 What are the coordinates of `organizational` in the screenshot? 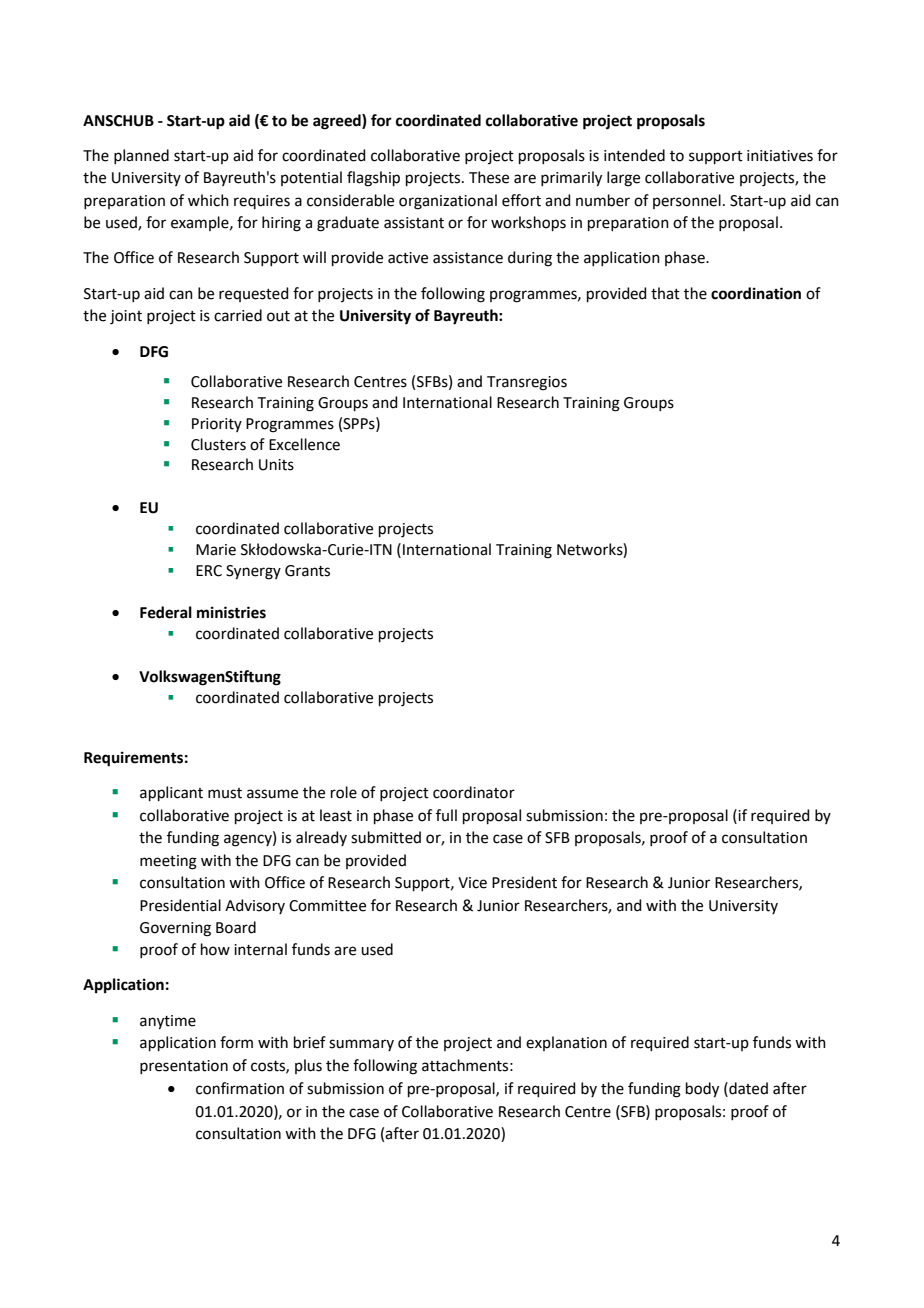 It's located at (448, 202).
